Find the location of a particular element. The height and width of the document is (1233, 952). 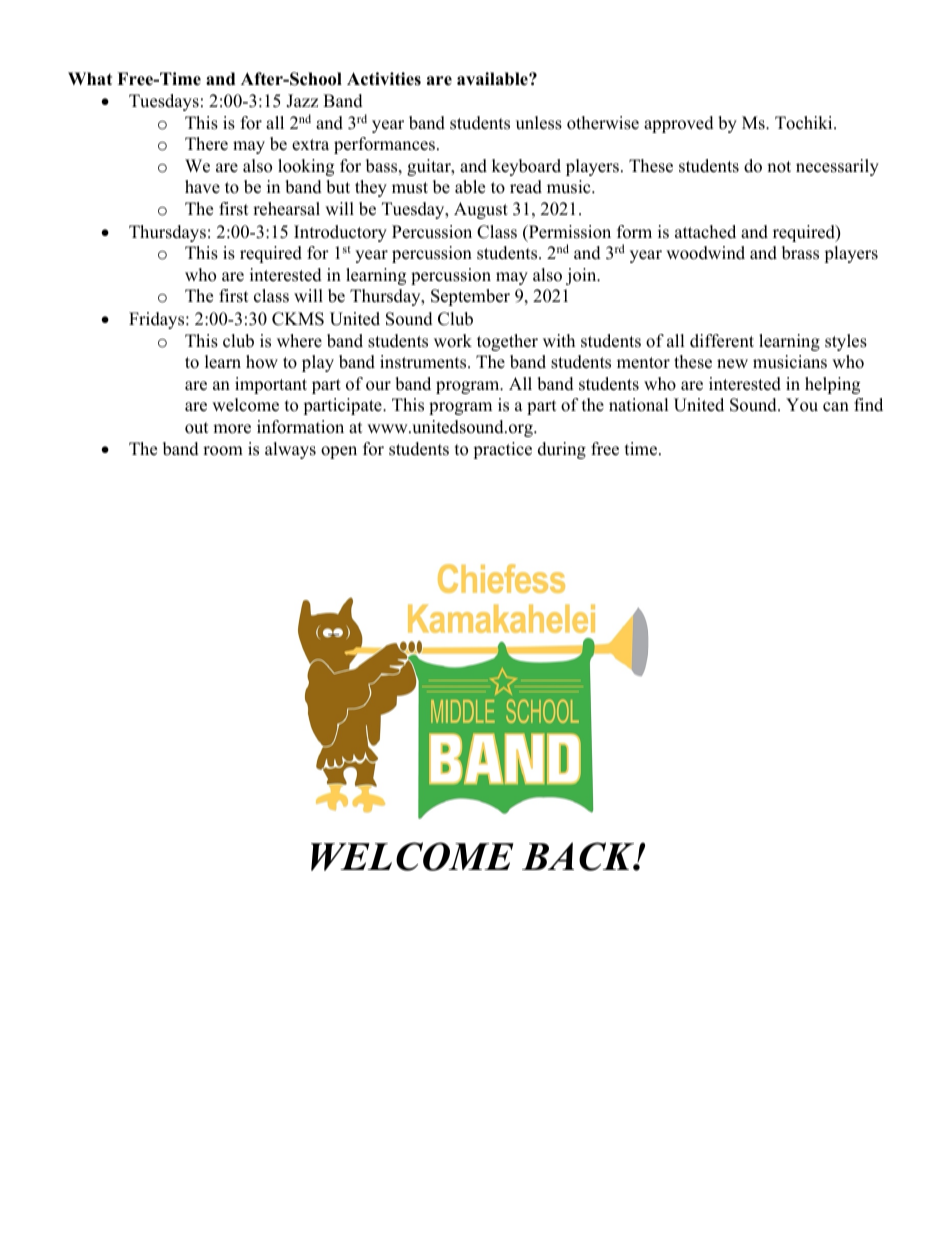

Fridays is located at coordinates (158, 320).
